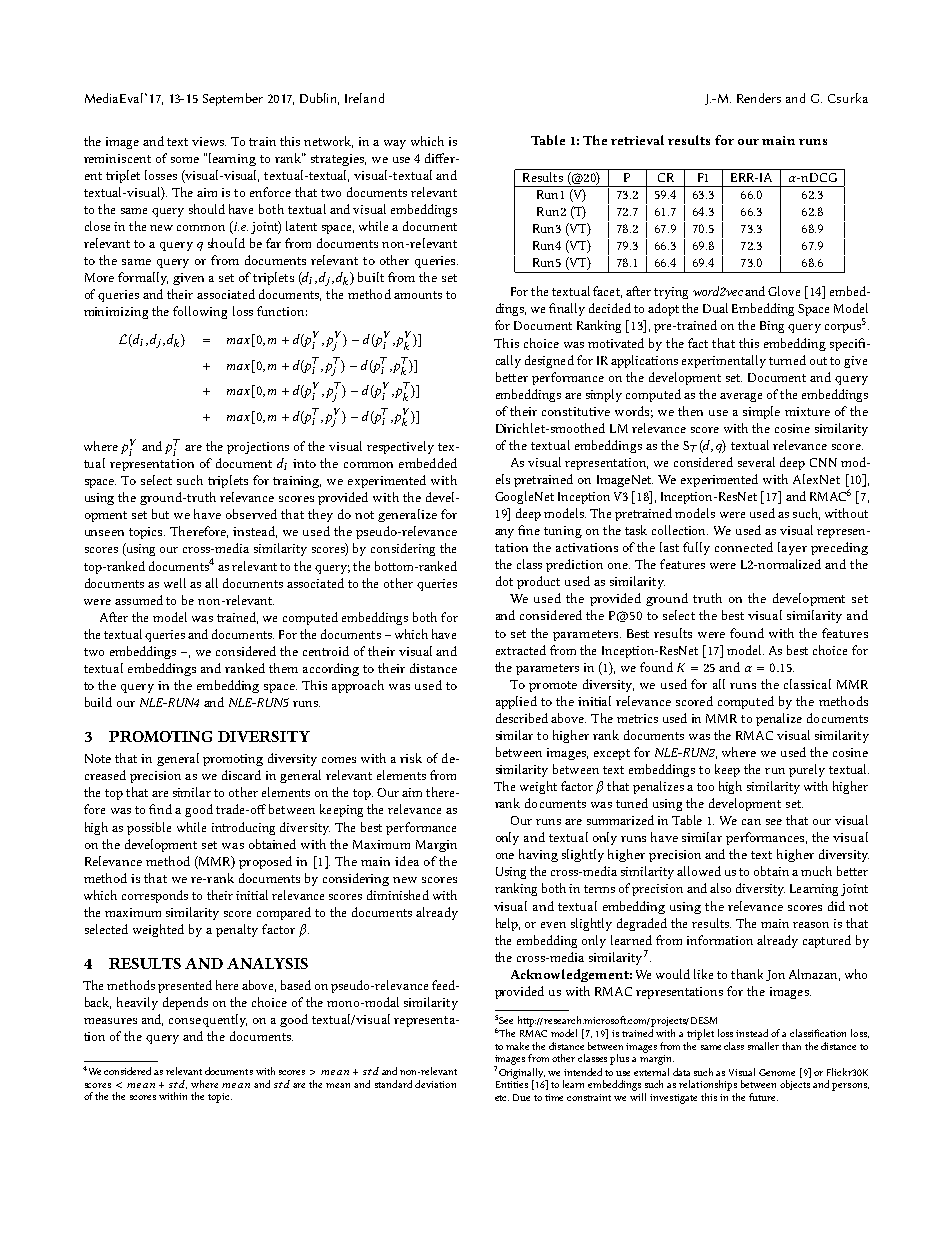 This image has width=952, height=1233. Describe the element at coordinates (787, 360) in the image. I see `turned` at that location.
